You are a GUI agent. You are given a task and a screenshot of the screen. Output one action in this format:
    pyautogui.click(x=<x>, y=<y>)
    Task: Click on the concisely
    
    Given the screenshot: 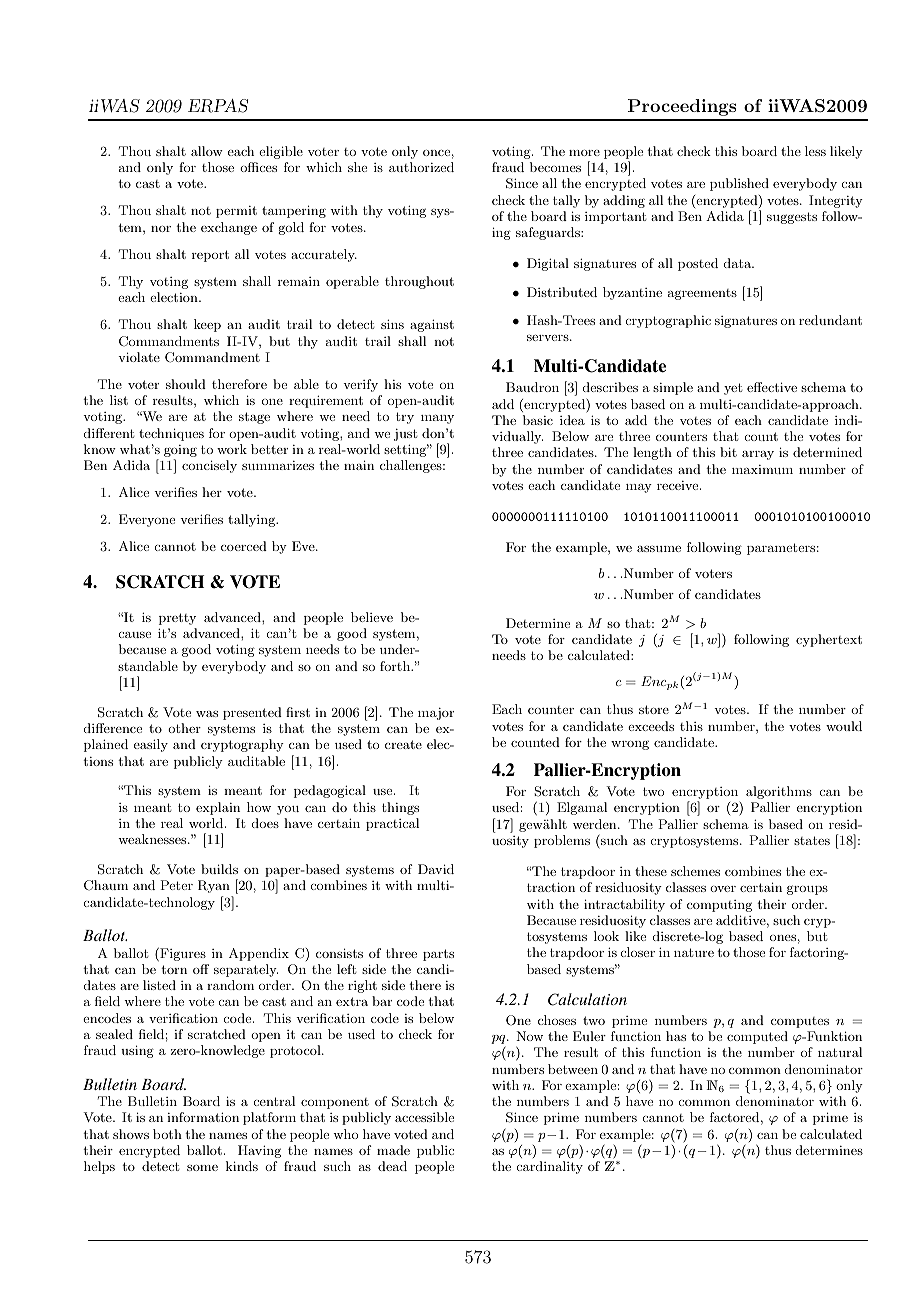 What is the action you would take?
    pyautogui.click(x=209, y=466)
